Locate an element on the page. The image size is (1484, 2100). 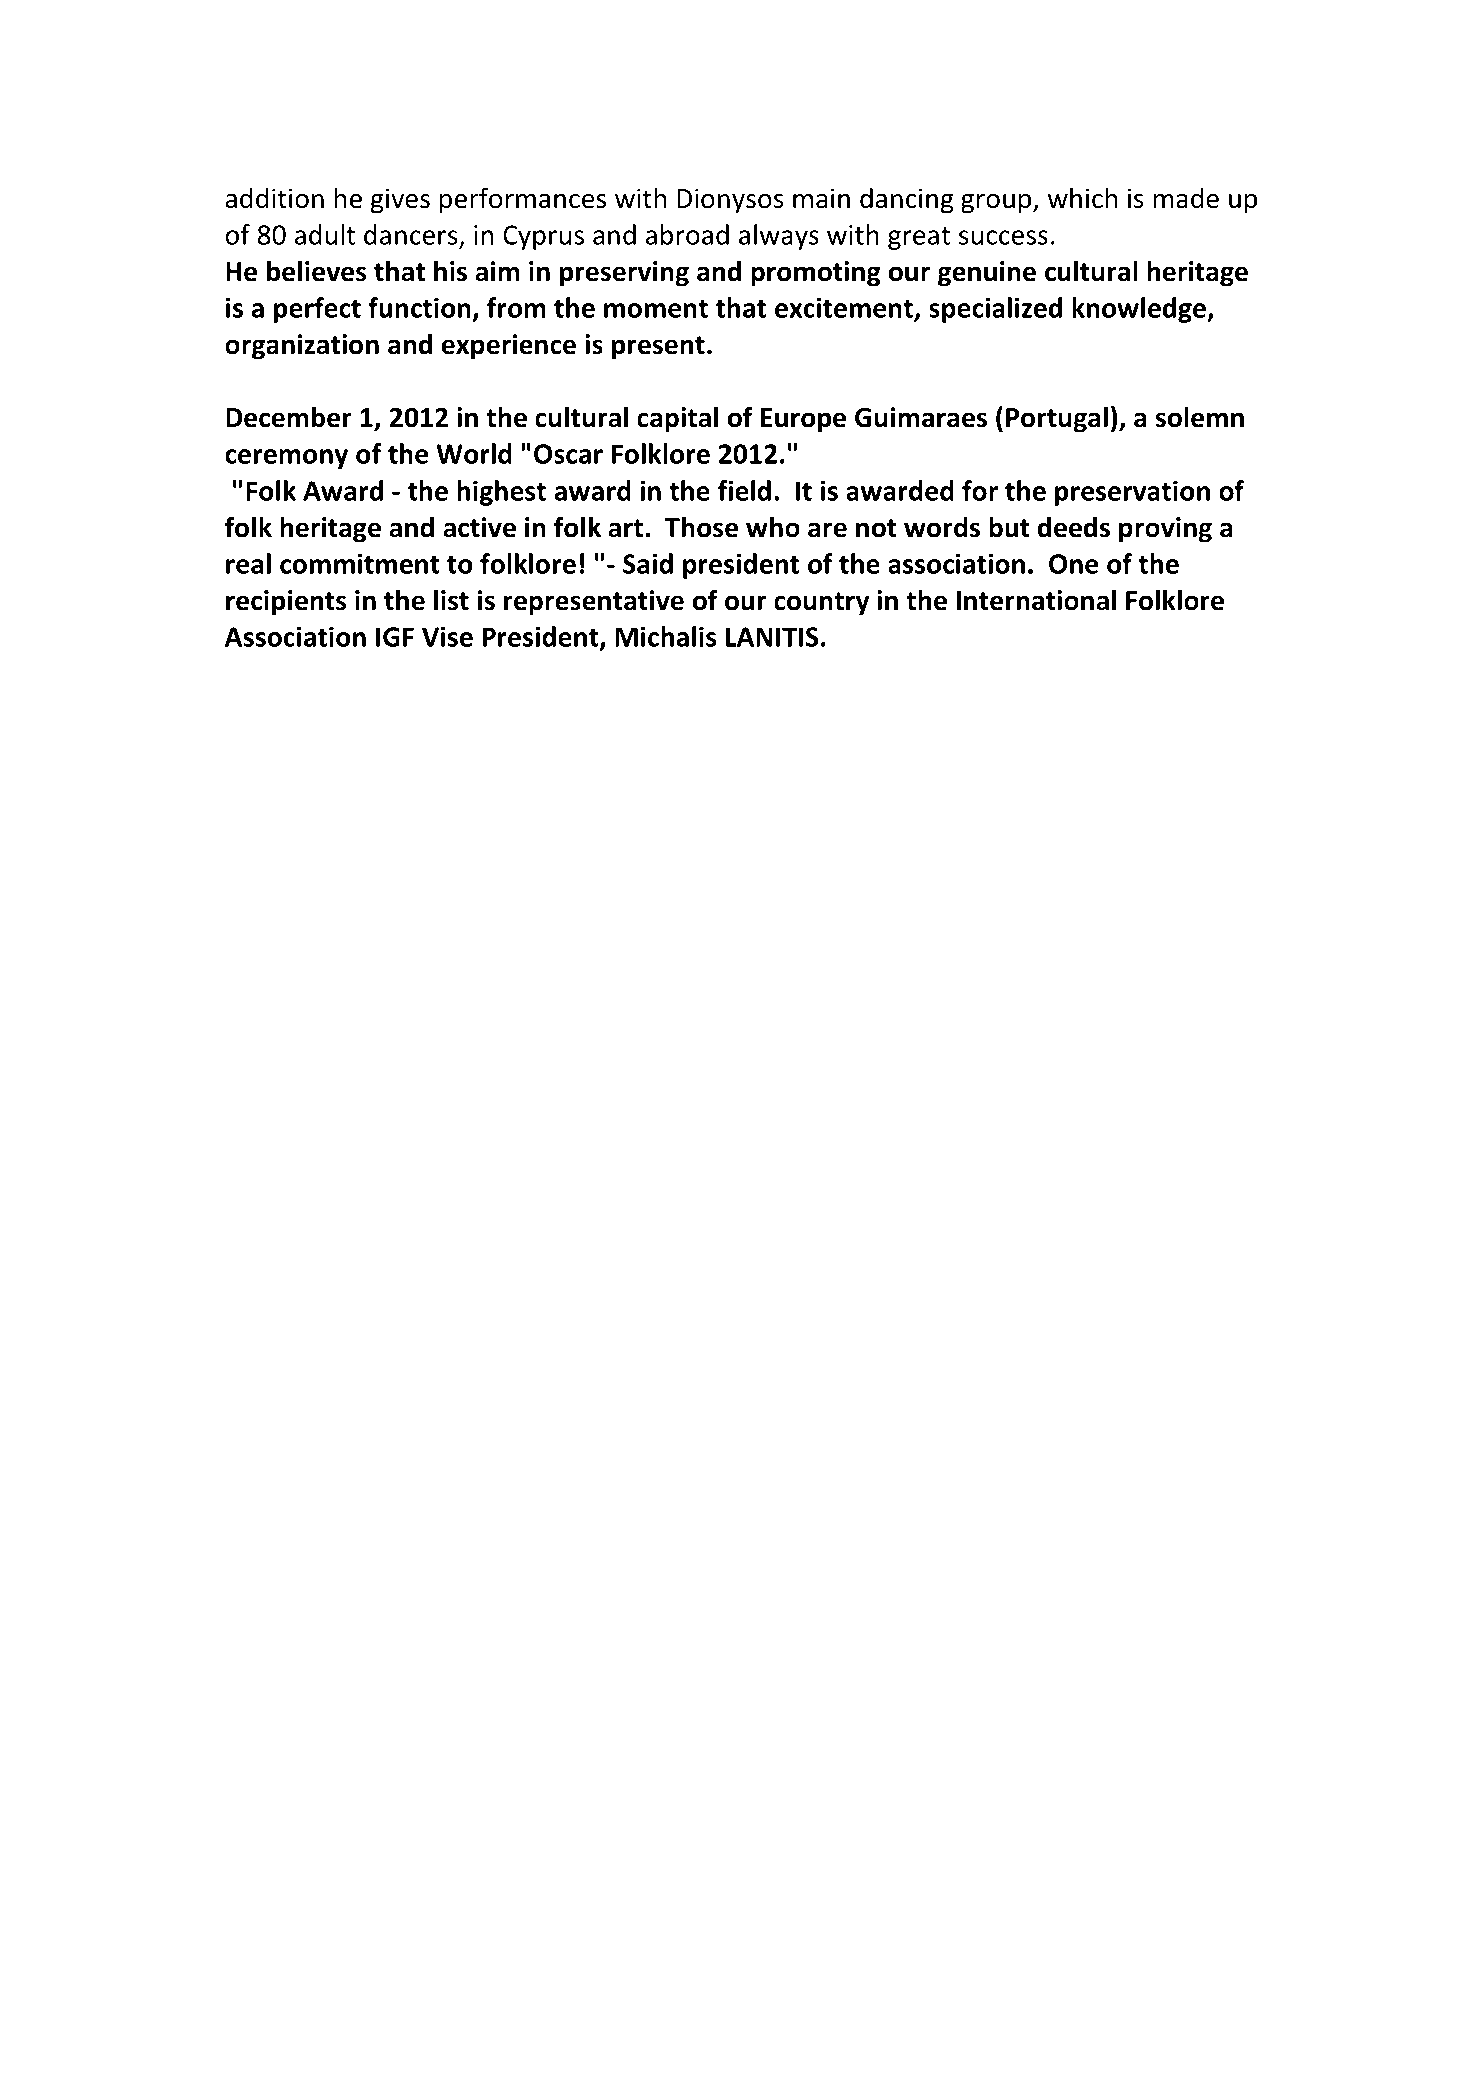
moment is located at coordinates (656, 309).
